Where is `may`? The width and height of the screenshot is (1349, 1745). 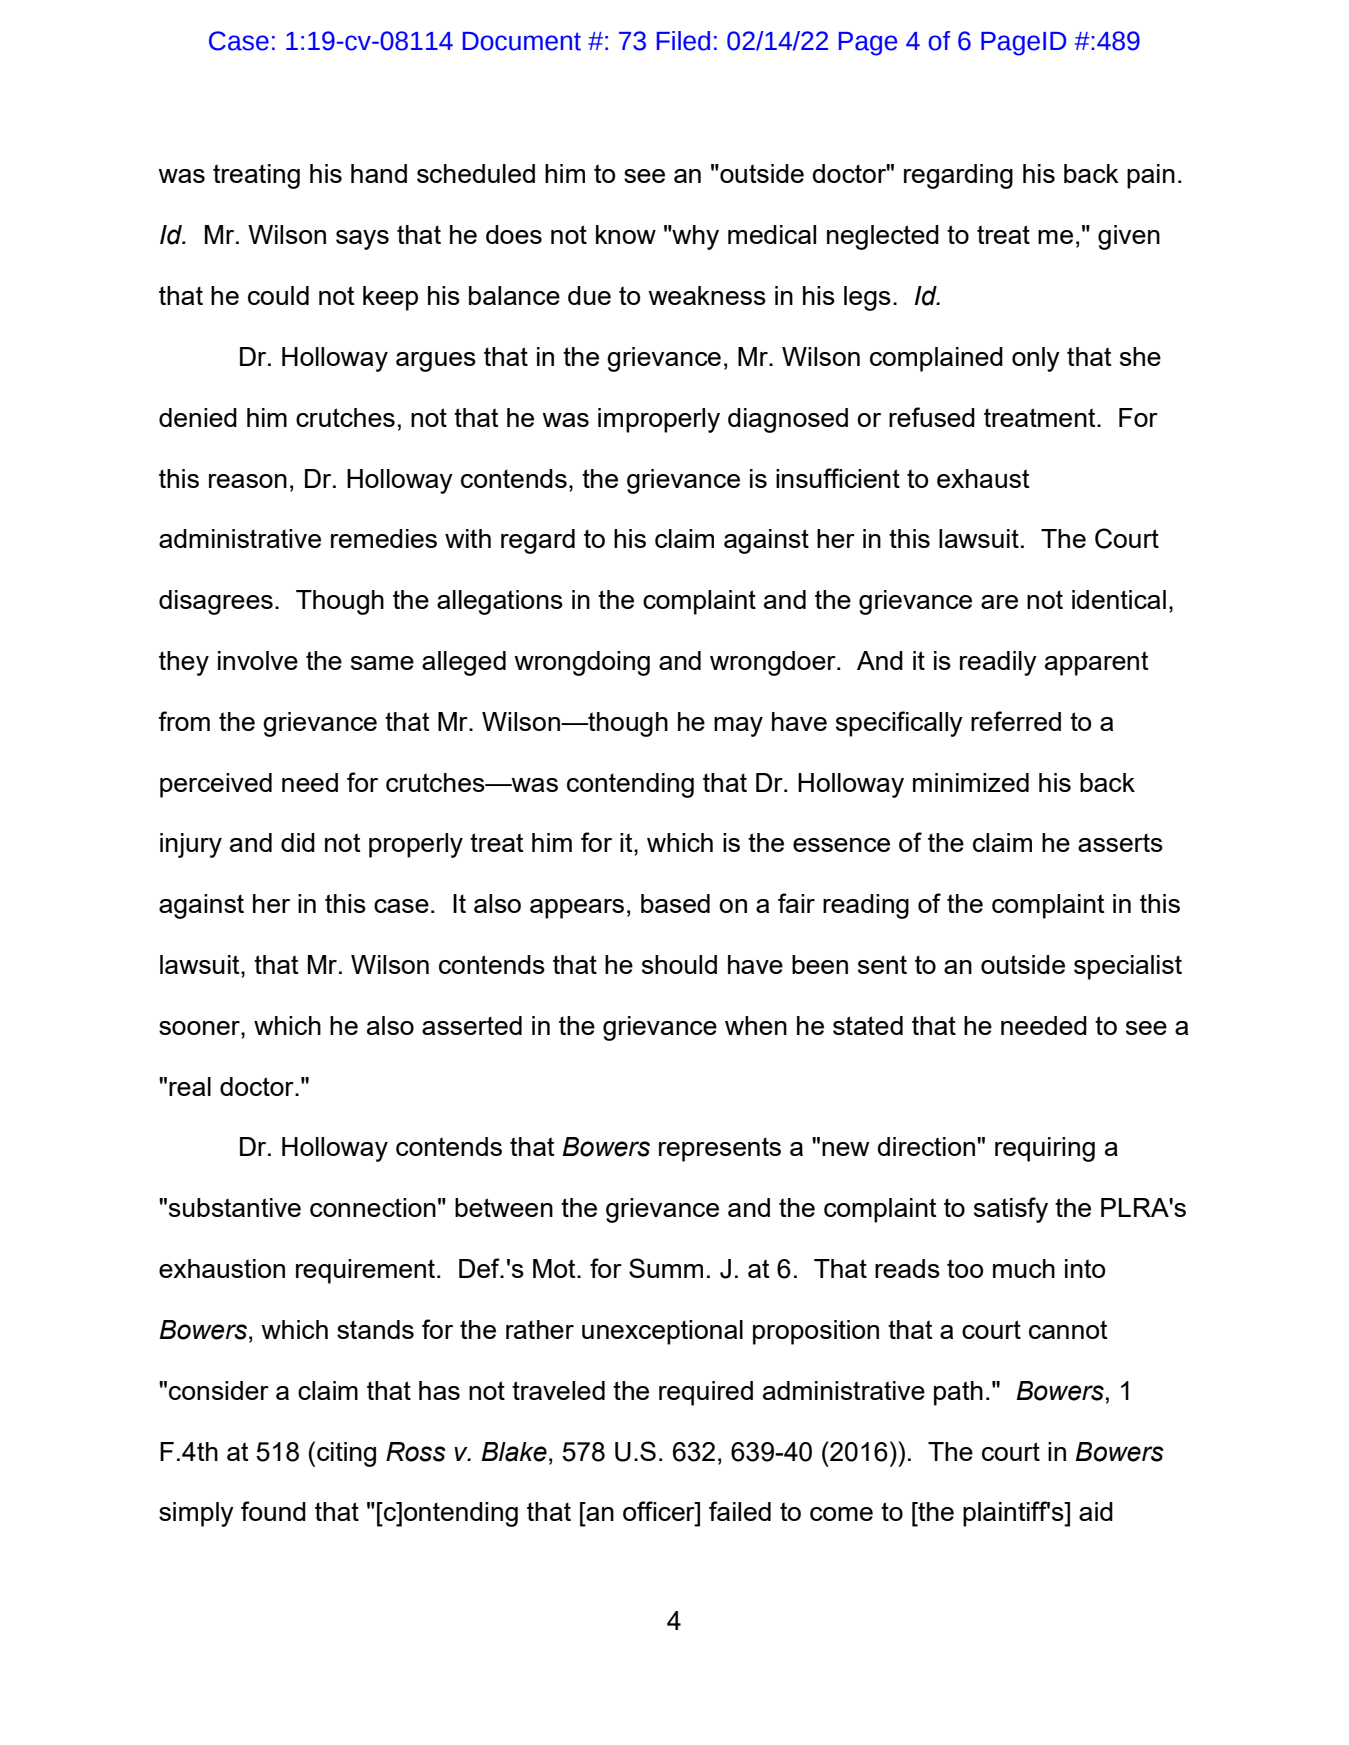
may is located at coordinates (738, 727).
